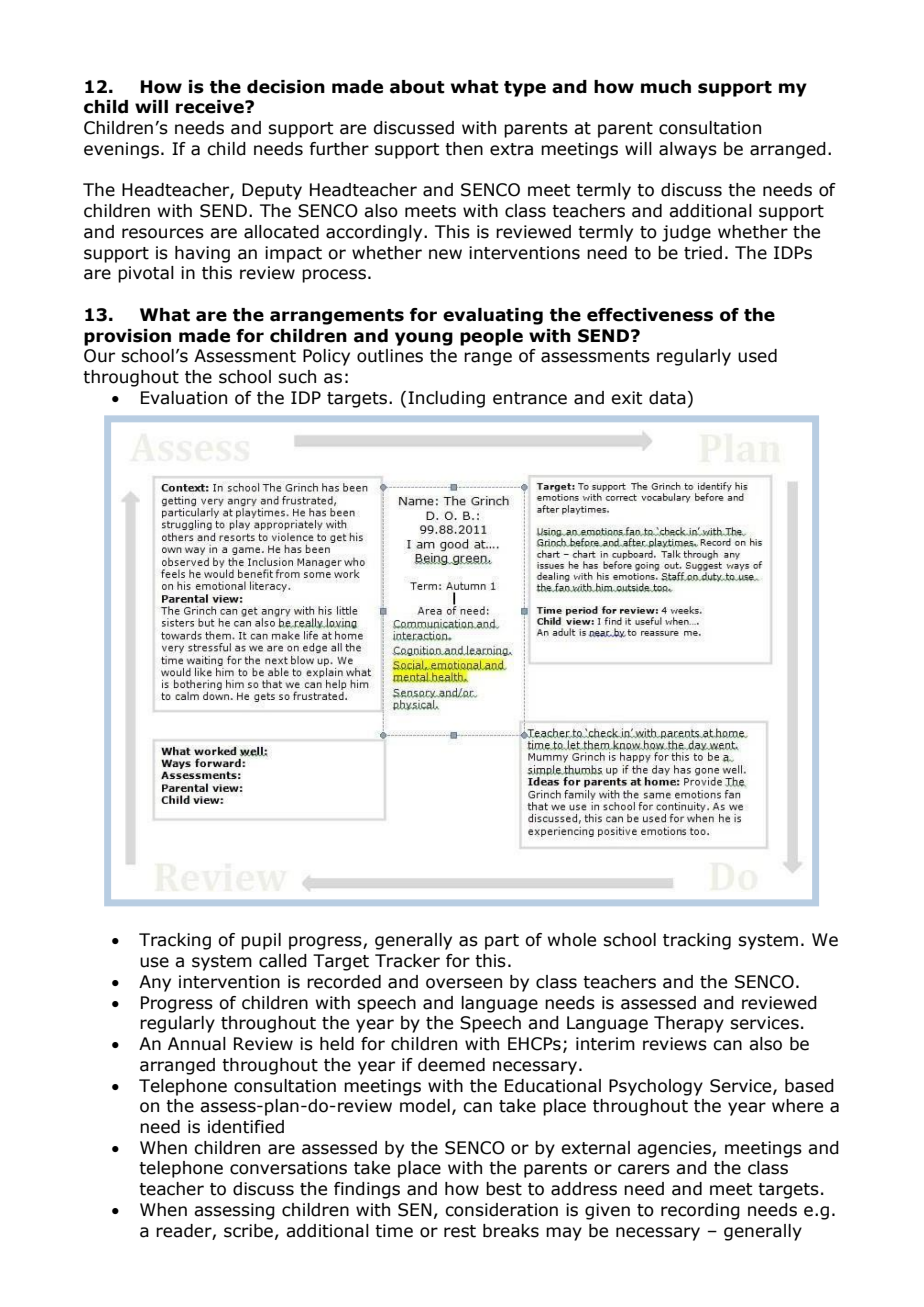  I want to click on scribe, so click(248, 1231).
